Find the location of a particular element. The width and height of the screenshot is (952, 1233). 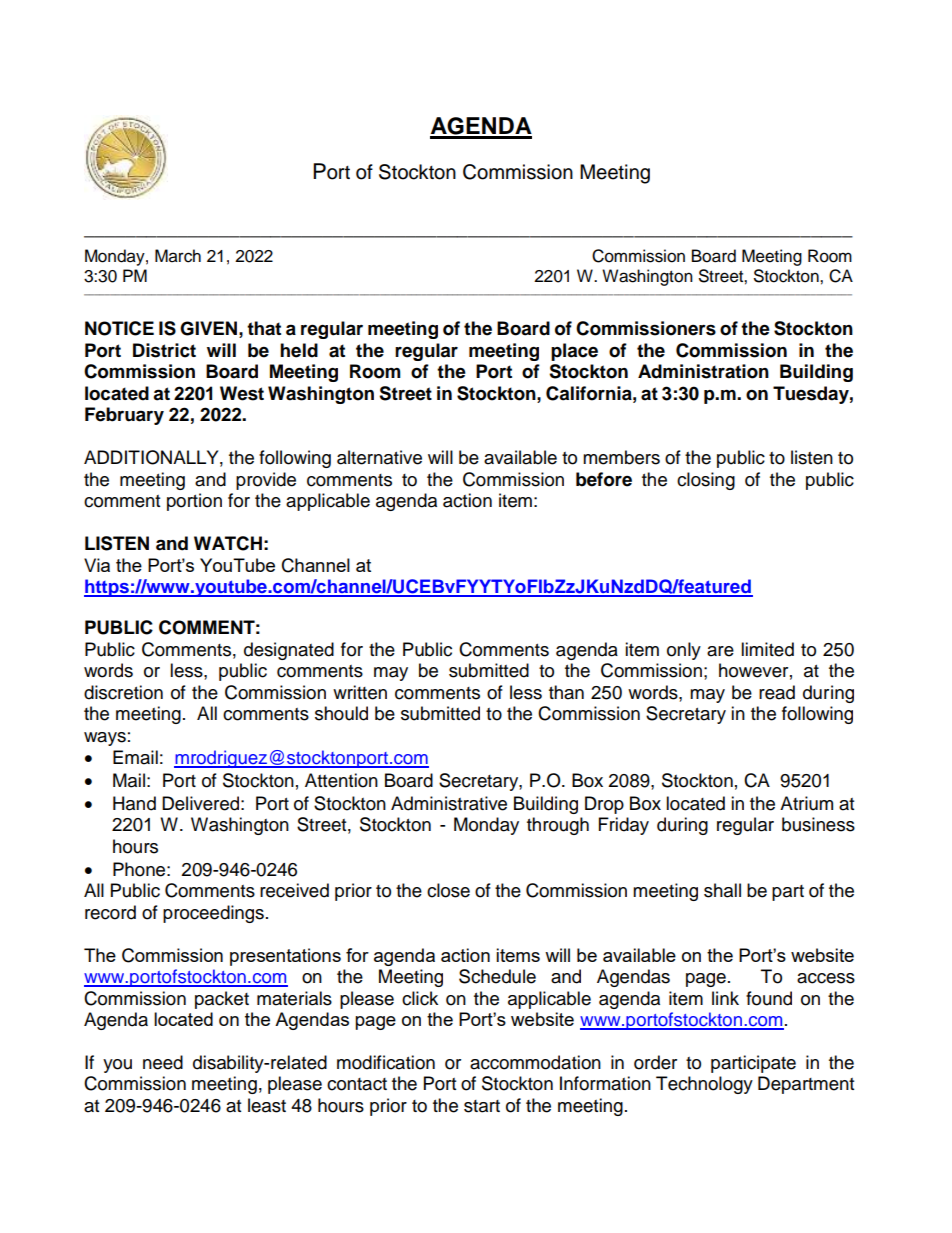

Technology is located at coordinates (704, 1085).
